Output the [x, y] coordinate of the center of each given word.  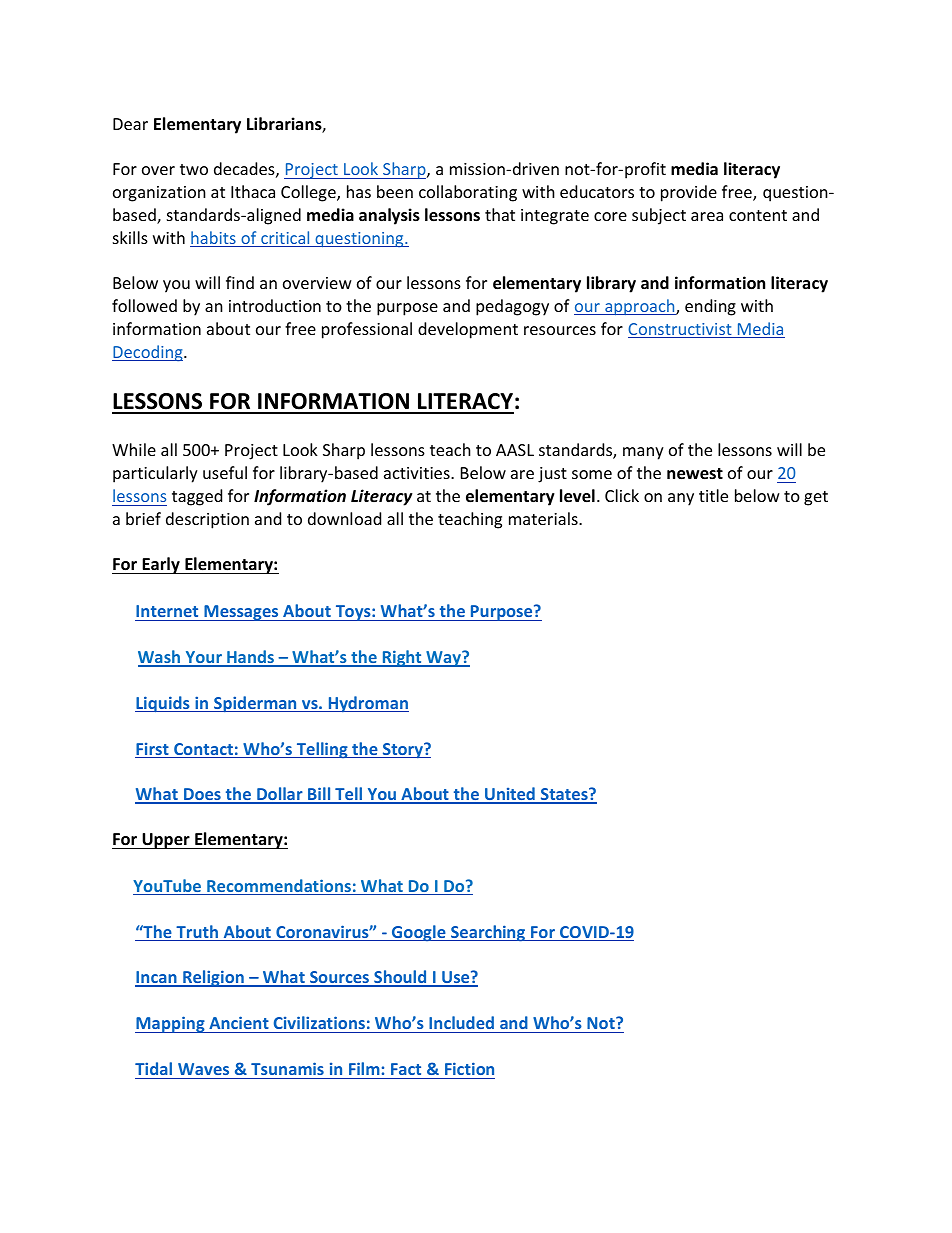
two [194, 169]
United [510, 795]
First [153, 750]
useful [225, 472]
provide [689, 193]
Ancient [239, 1022]
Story [403, 750]
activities [418, 473]
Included [461, 1022]
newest [695, 474]
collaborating [468, 193]
